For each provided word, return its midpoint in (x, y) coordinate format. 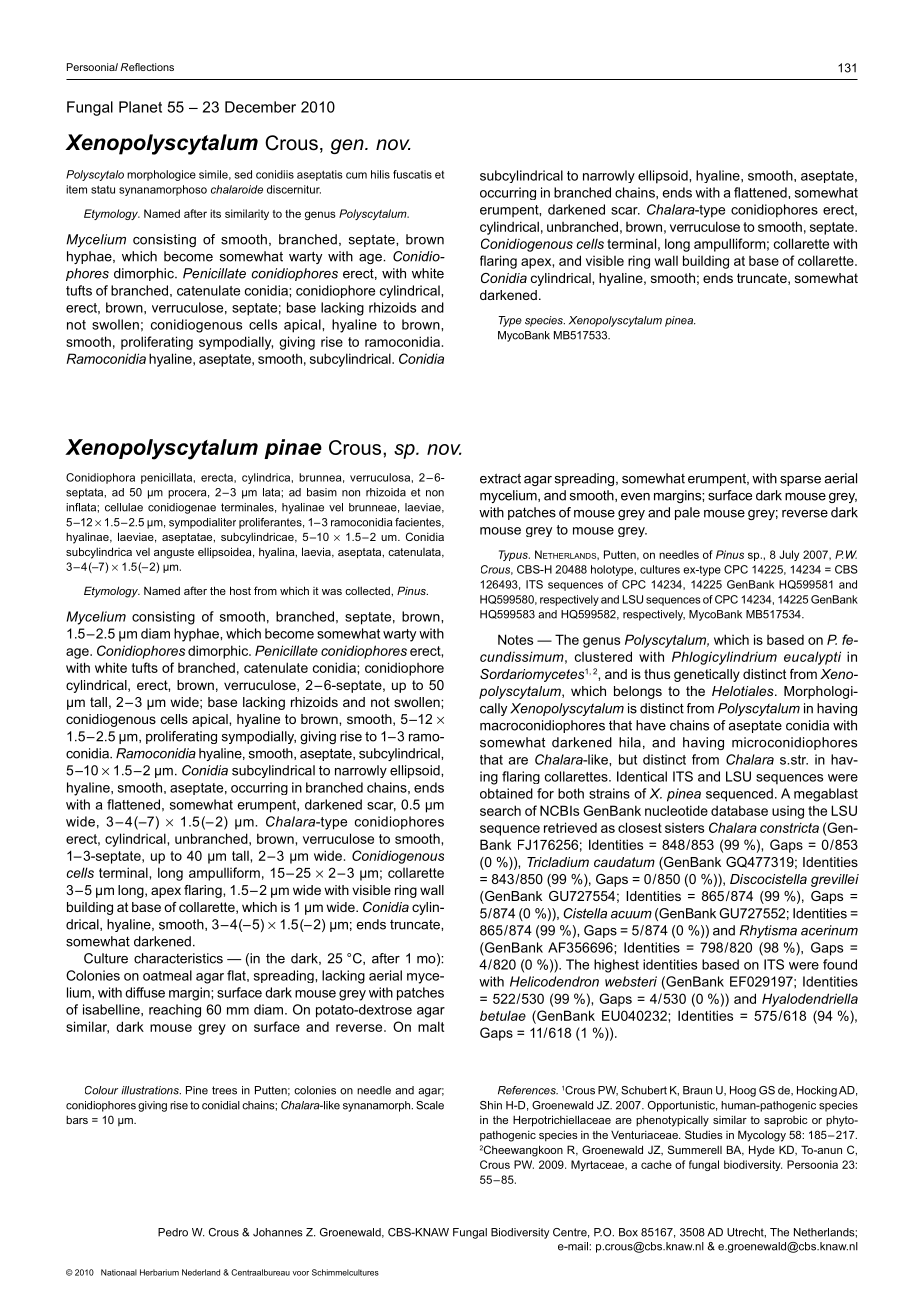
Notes (515, 639)
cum (356, 175)
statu (103, 189)
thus (657, 674)
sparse (800, 481)
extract (500, 478)
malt (431, 1026)
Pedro (173, 1232)
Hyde (762, 1151)
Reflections (147, 67)
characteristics (178, 958)
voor (300, 1273)
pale (687, 513)
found (840, 964)
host (240, 590)
